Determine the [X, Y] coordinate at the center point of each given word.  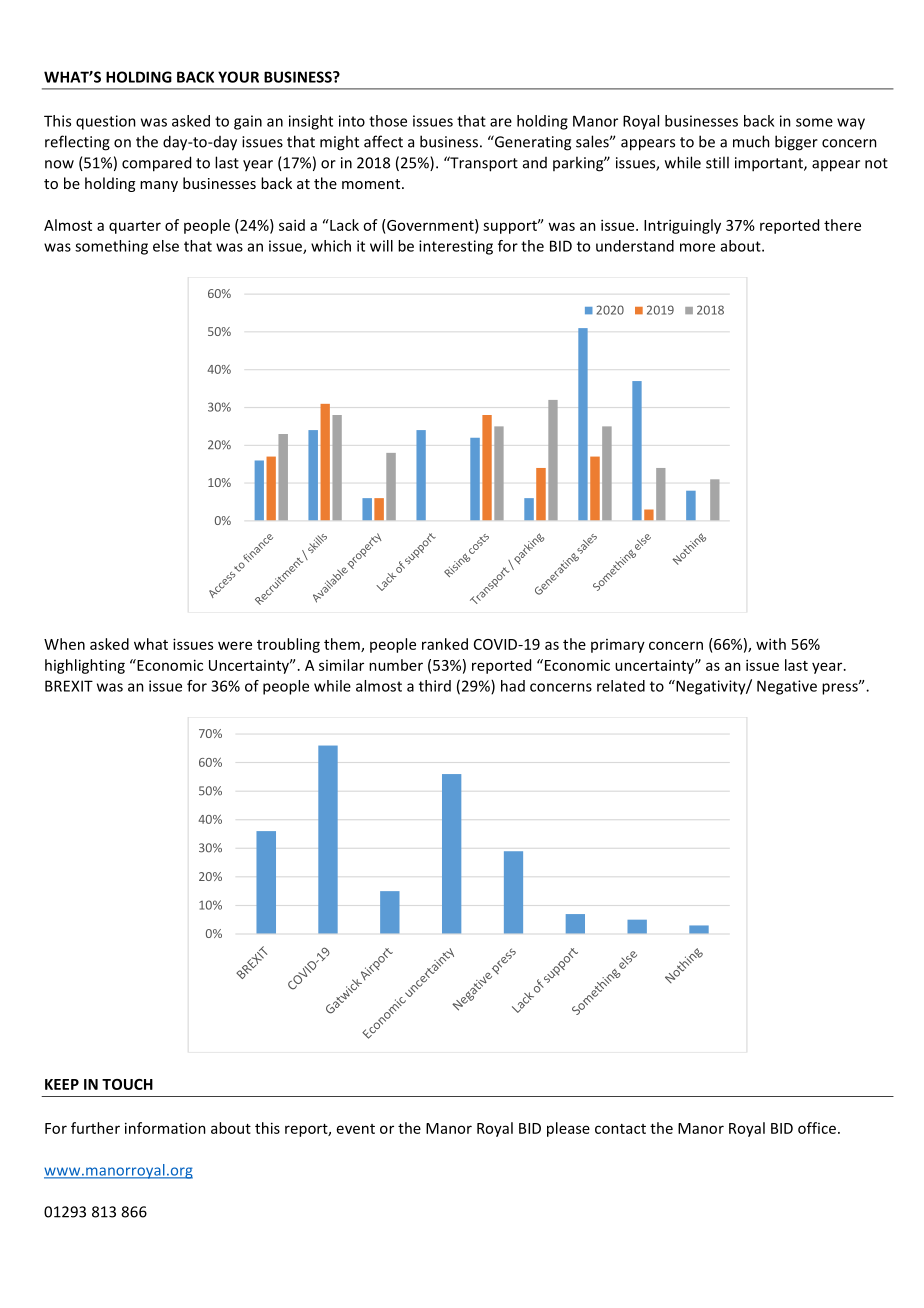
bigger [796, 143]
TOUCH [127, 1084]
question [106, 122]
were [235, 645]
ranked [445, 644]
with [771, 644]
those [388, 121]
